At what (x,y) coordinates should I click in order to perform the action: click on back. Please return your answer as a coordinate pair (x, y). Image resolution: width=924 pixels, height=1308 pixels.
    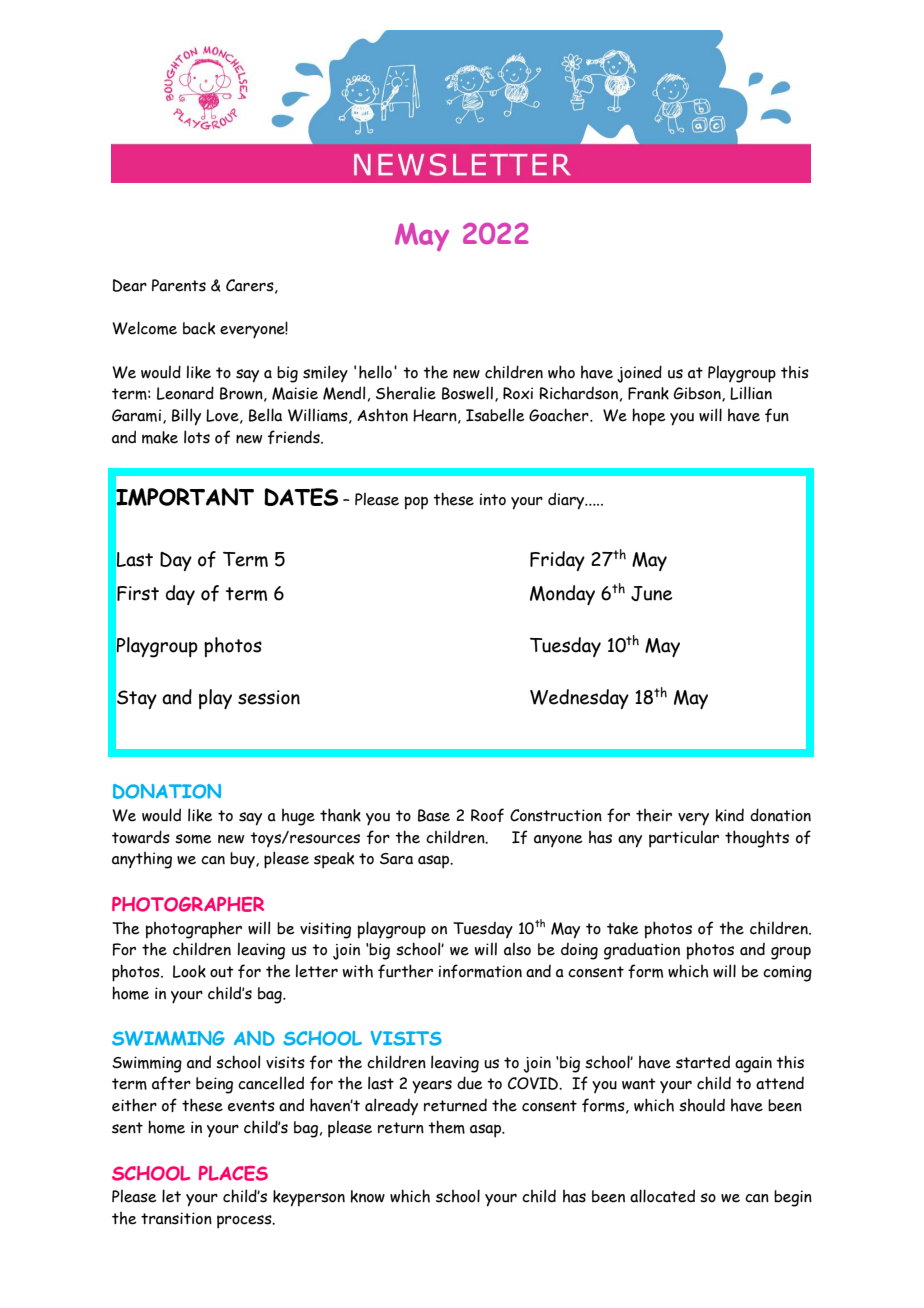
    Looking at the image, I should click on (199, 328).
